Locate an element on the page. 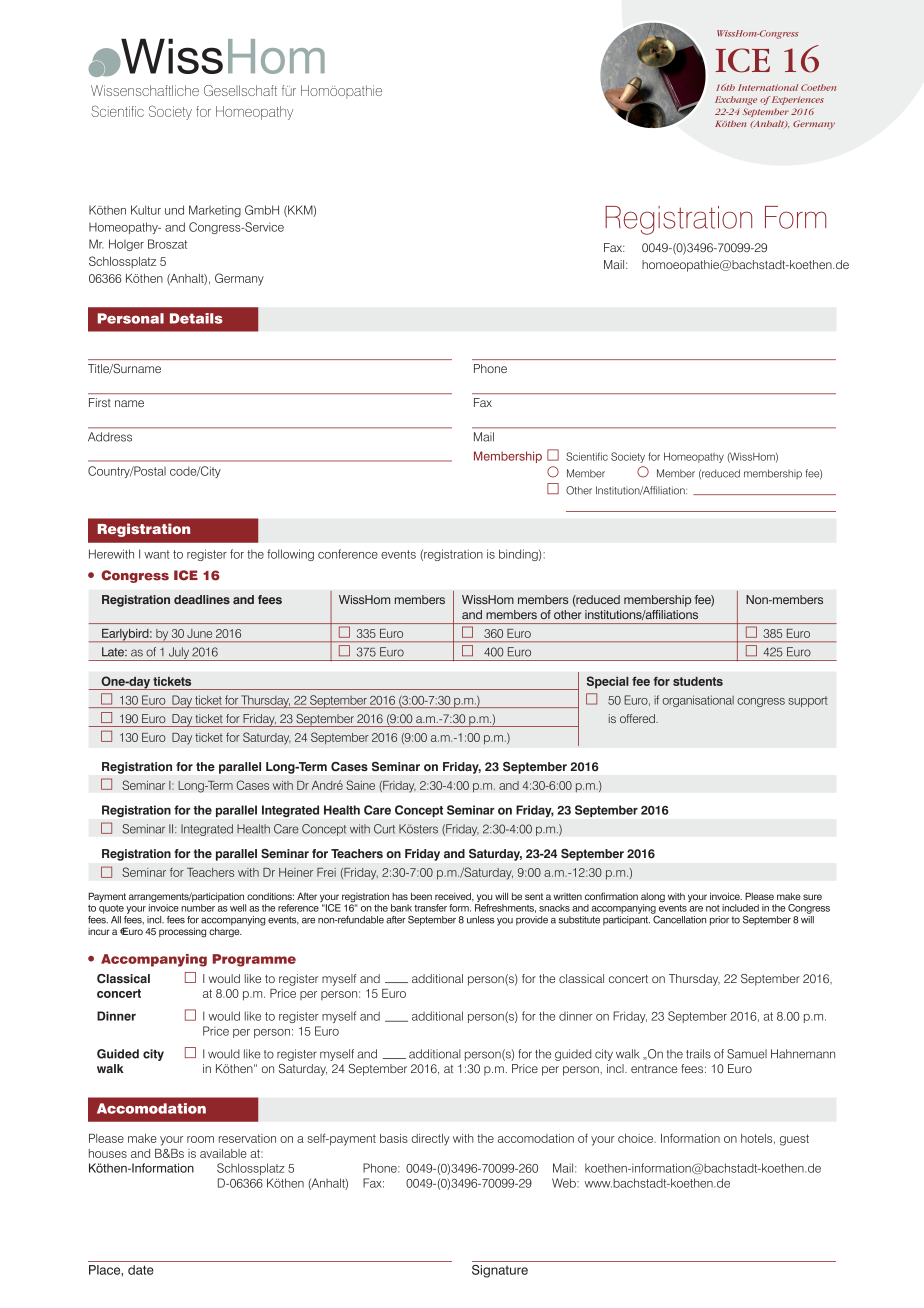 The image size is (924, 1308). Marketing is located at coordinates (215, 211).
